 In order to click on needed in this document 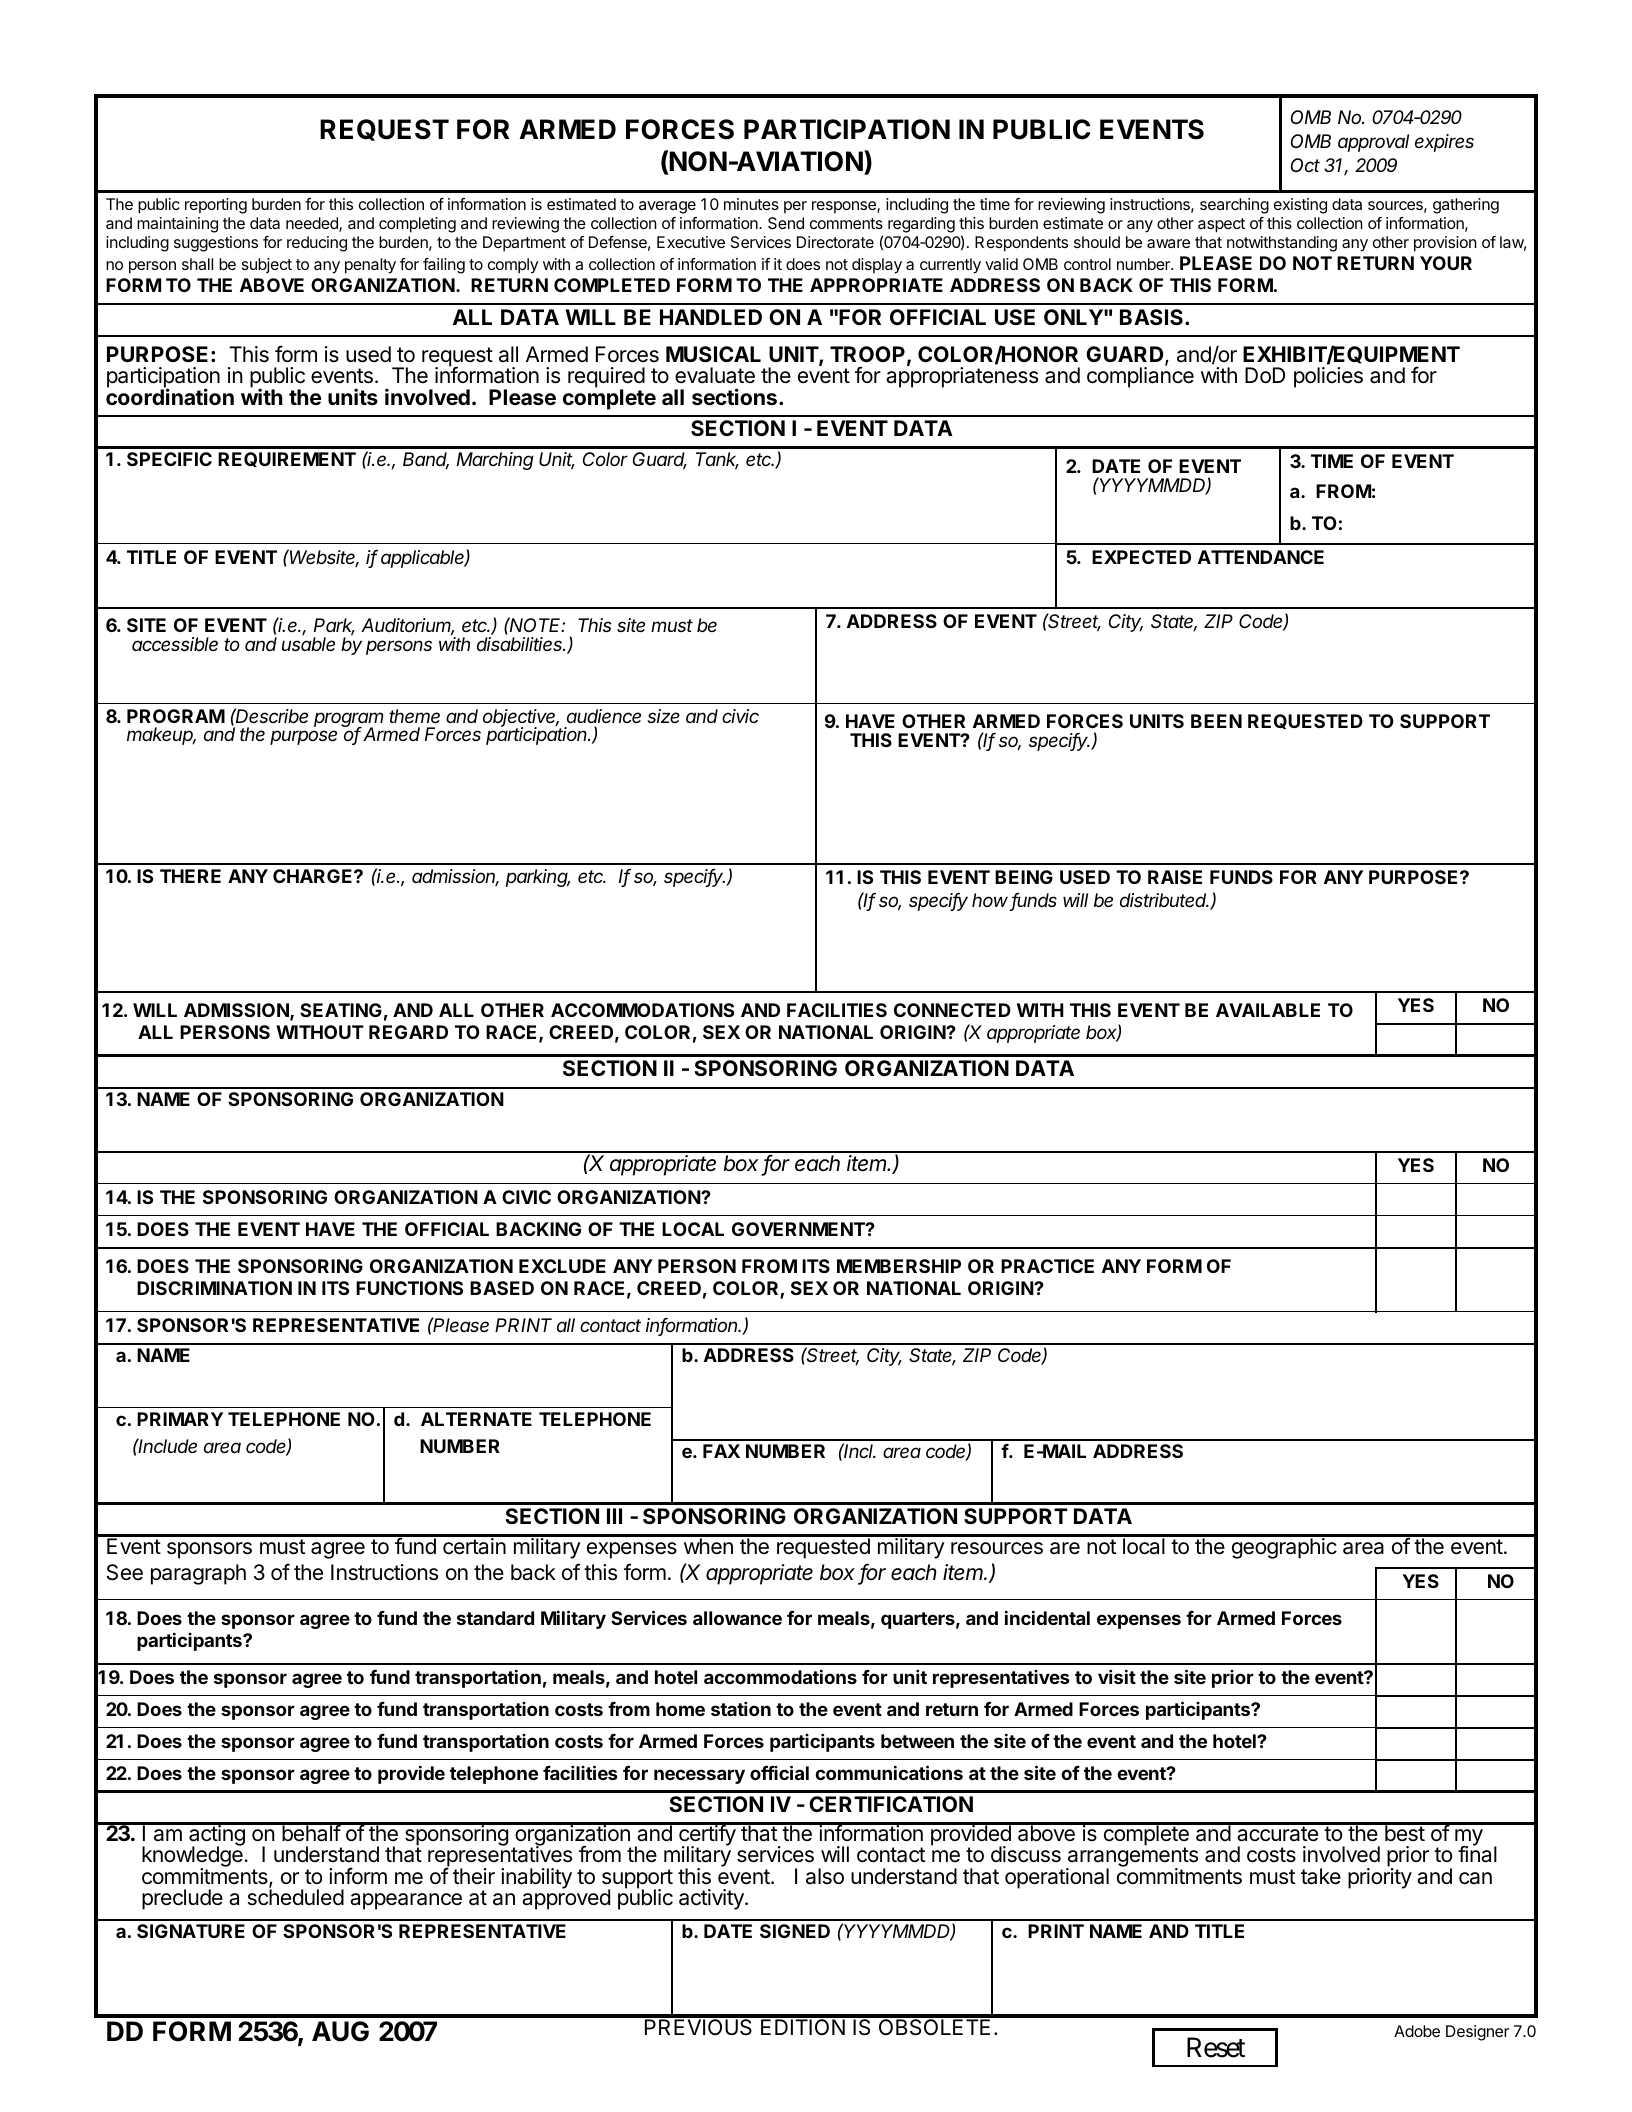, I will do `click(313, 224)`.
